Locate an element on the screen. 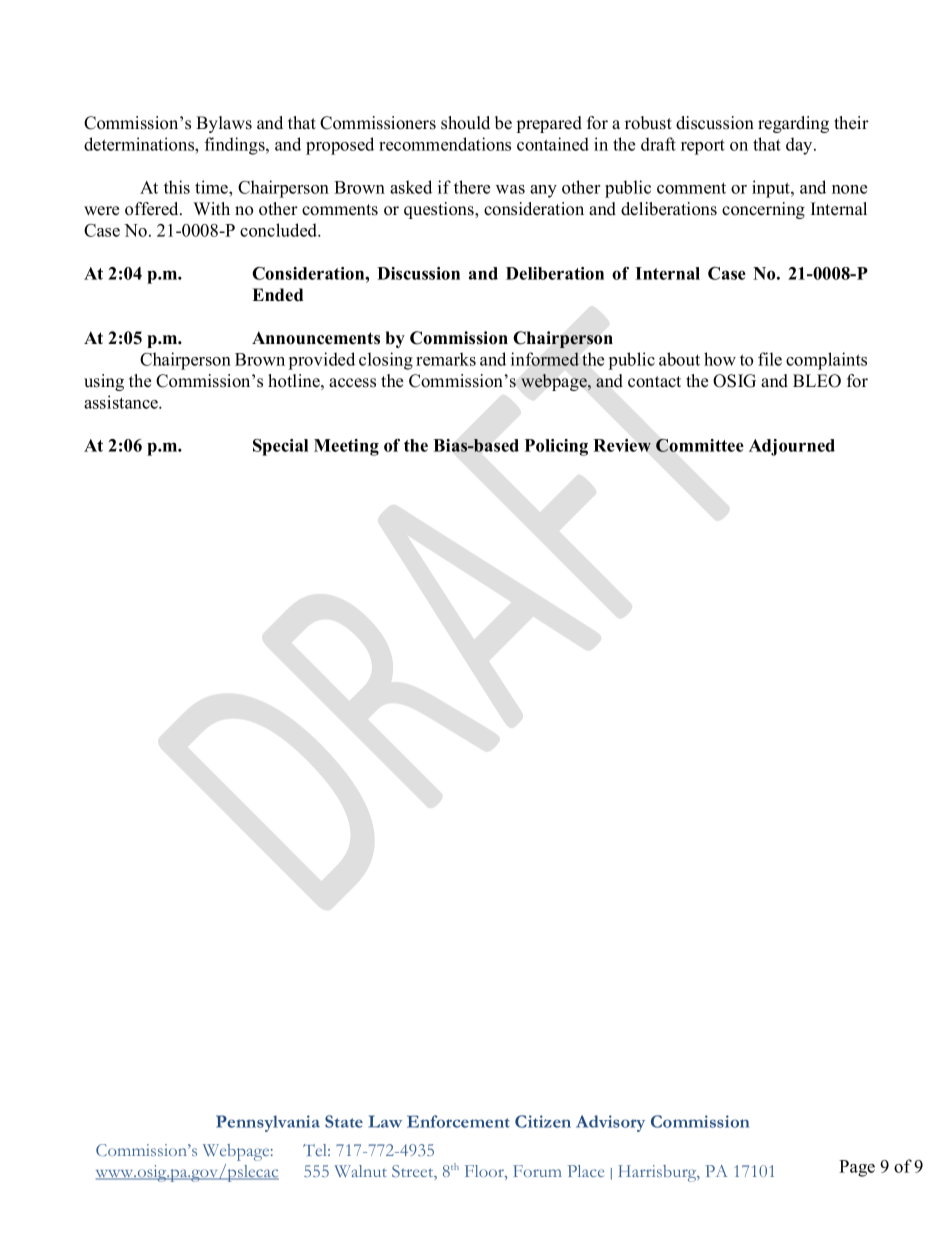  Citizen is located at coordinates (543, 1121).
